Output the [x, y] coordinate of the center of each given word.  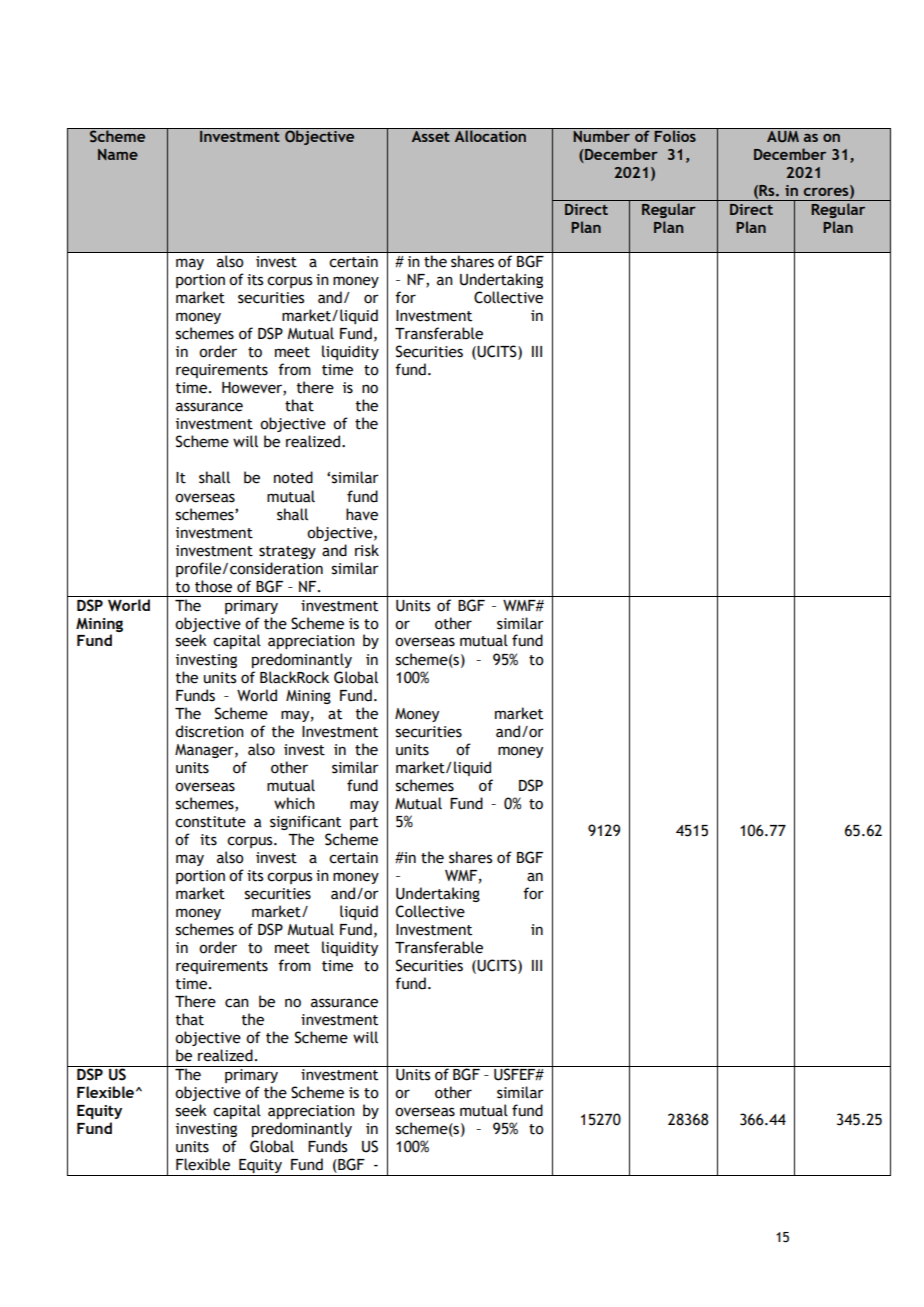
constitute [210, 822]
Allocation [490, 135]
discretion [209, 731]
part [364, 823]
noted [293, 477]
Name [118, 154]
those [213, 586]
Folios [675, 135]
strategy [287, 552]
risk [367, 550]
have [362, 514]
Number [601, 135]
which [294, 803]
